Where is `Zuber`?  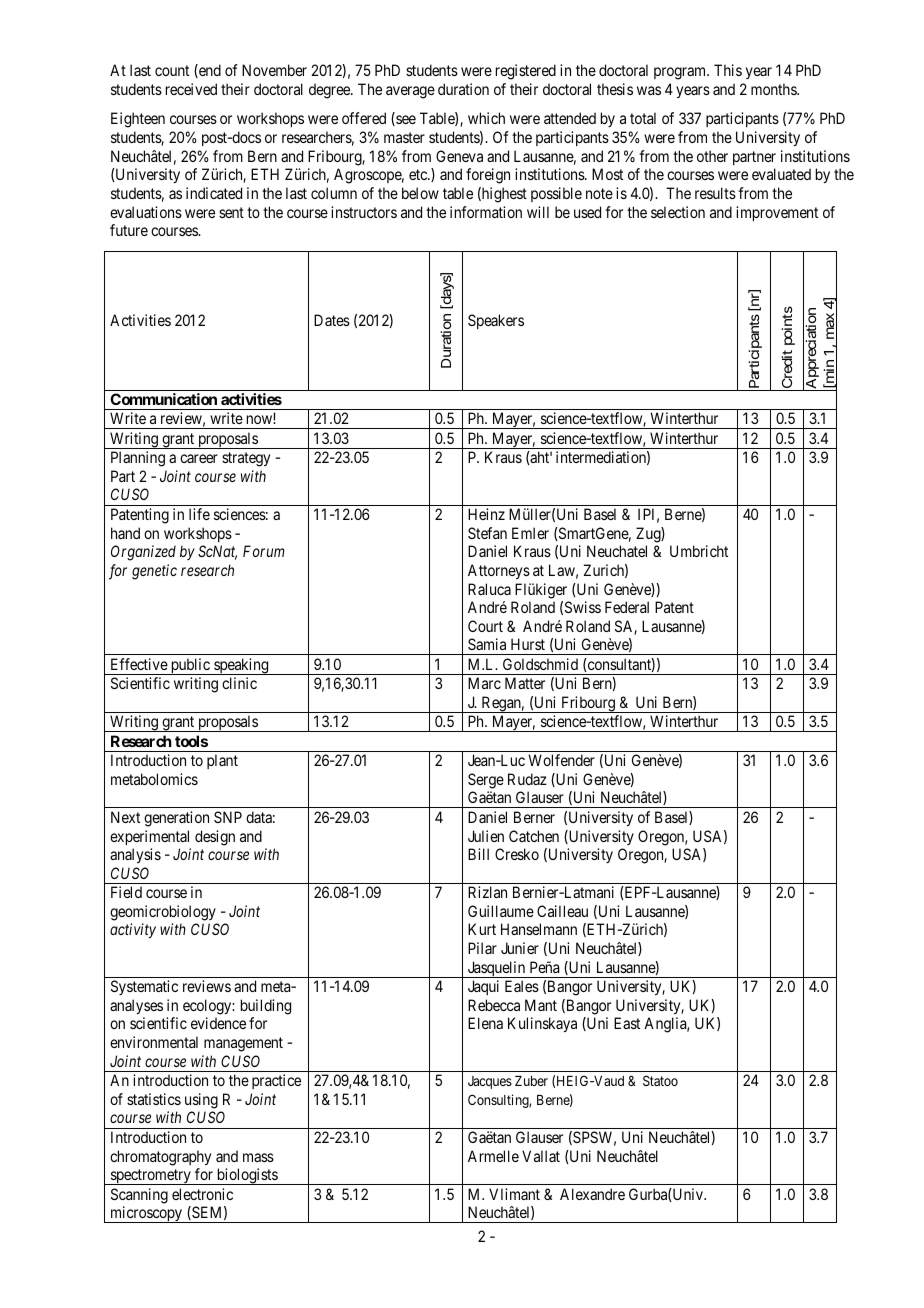
Zuber is located at coordinates (531, 1081).
